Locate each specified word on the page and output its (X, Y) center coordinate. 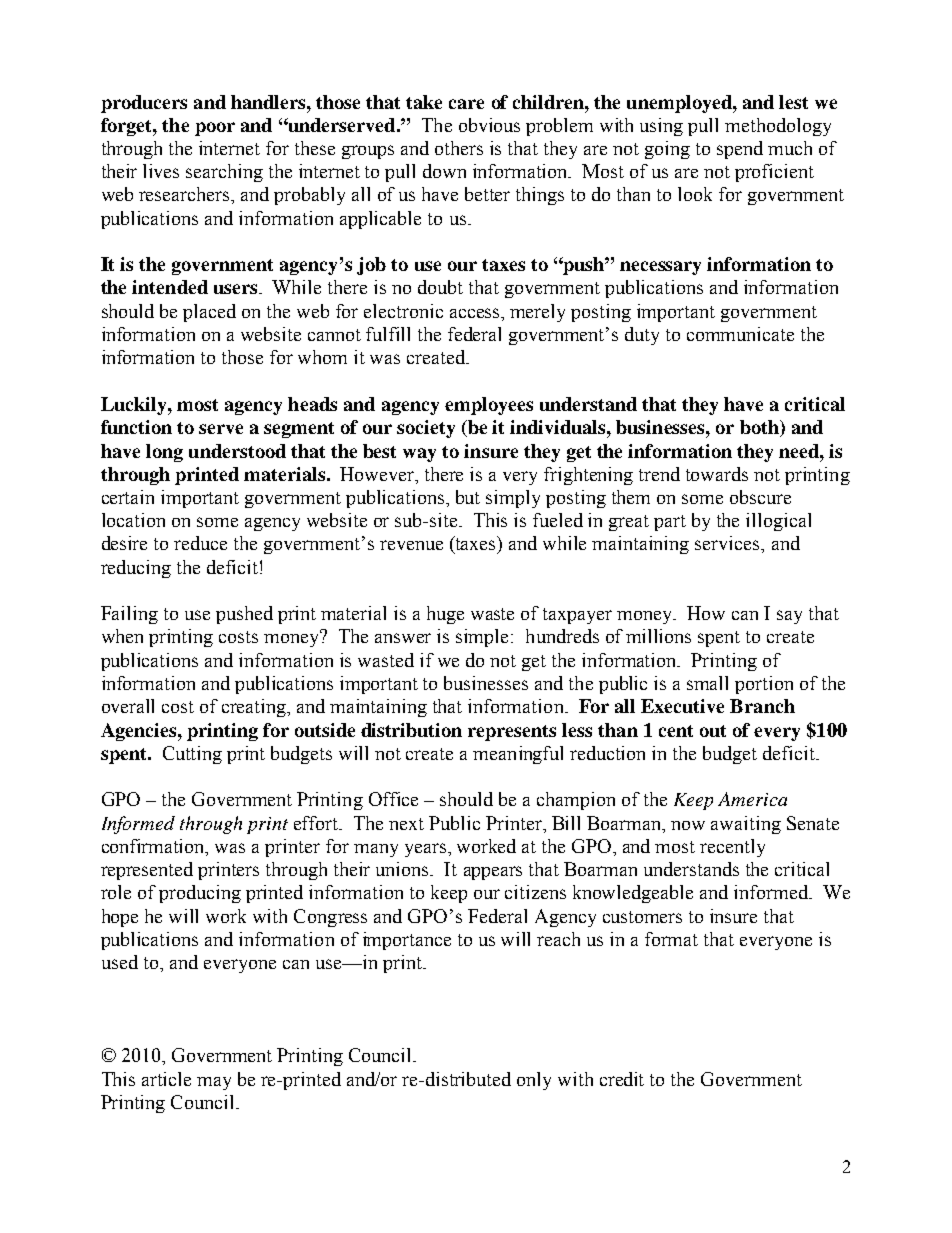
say (789, 617)
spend (740, 150)
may (214, 1083)
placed (209, 313)
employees (489, 406)
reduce (200, 543)
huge (445, 615)
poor (215, 129)
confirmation (155, 847)
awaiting (746, 825)
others (459, 148)
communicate (740, 334)
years (425, 850)
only (534, 1081)
